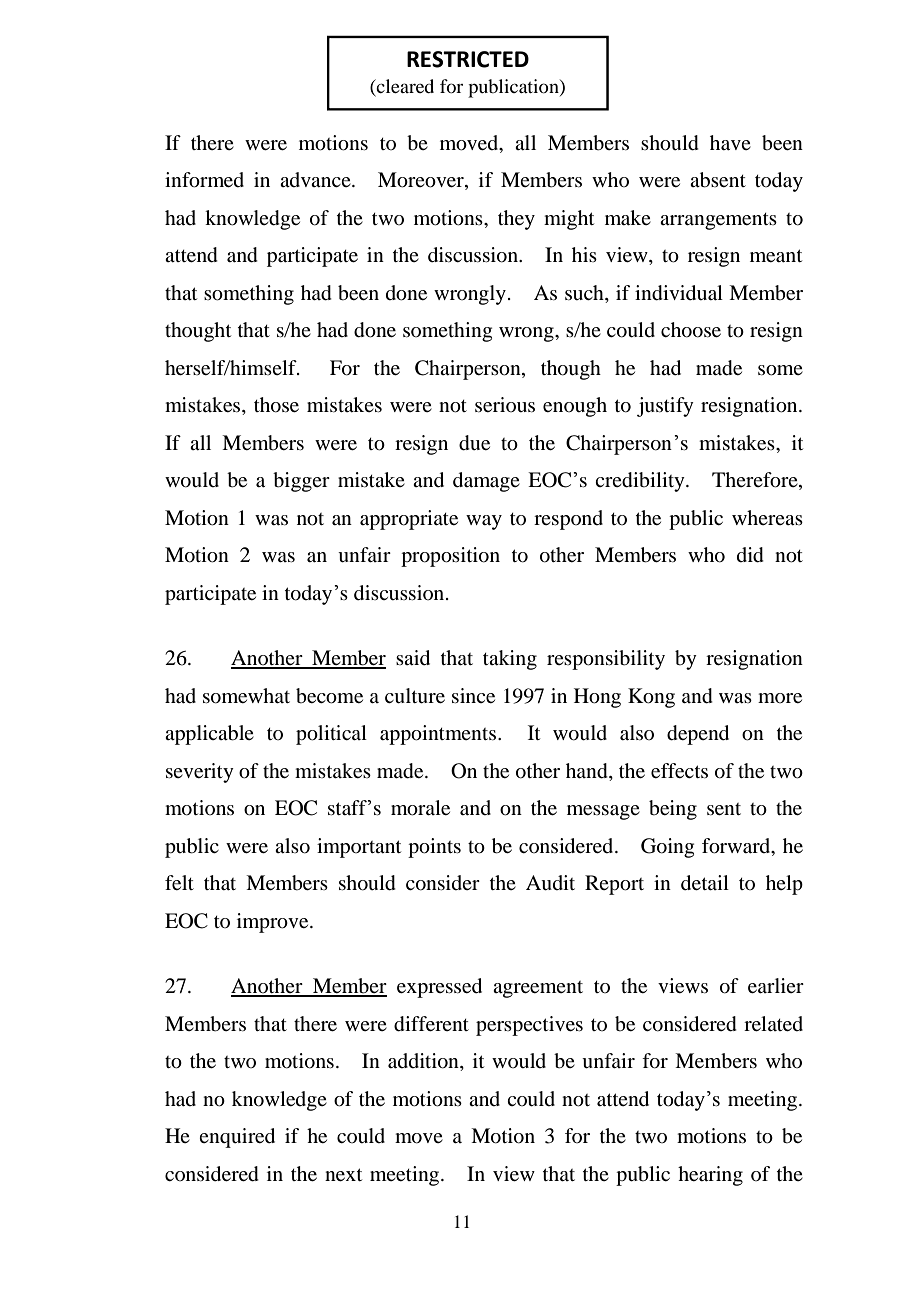 The image size is (924, 1307). Describe the element at coordinates (698, 735) in the screenshot. I see `depend` at that location.
